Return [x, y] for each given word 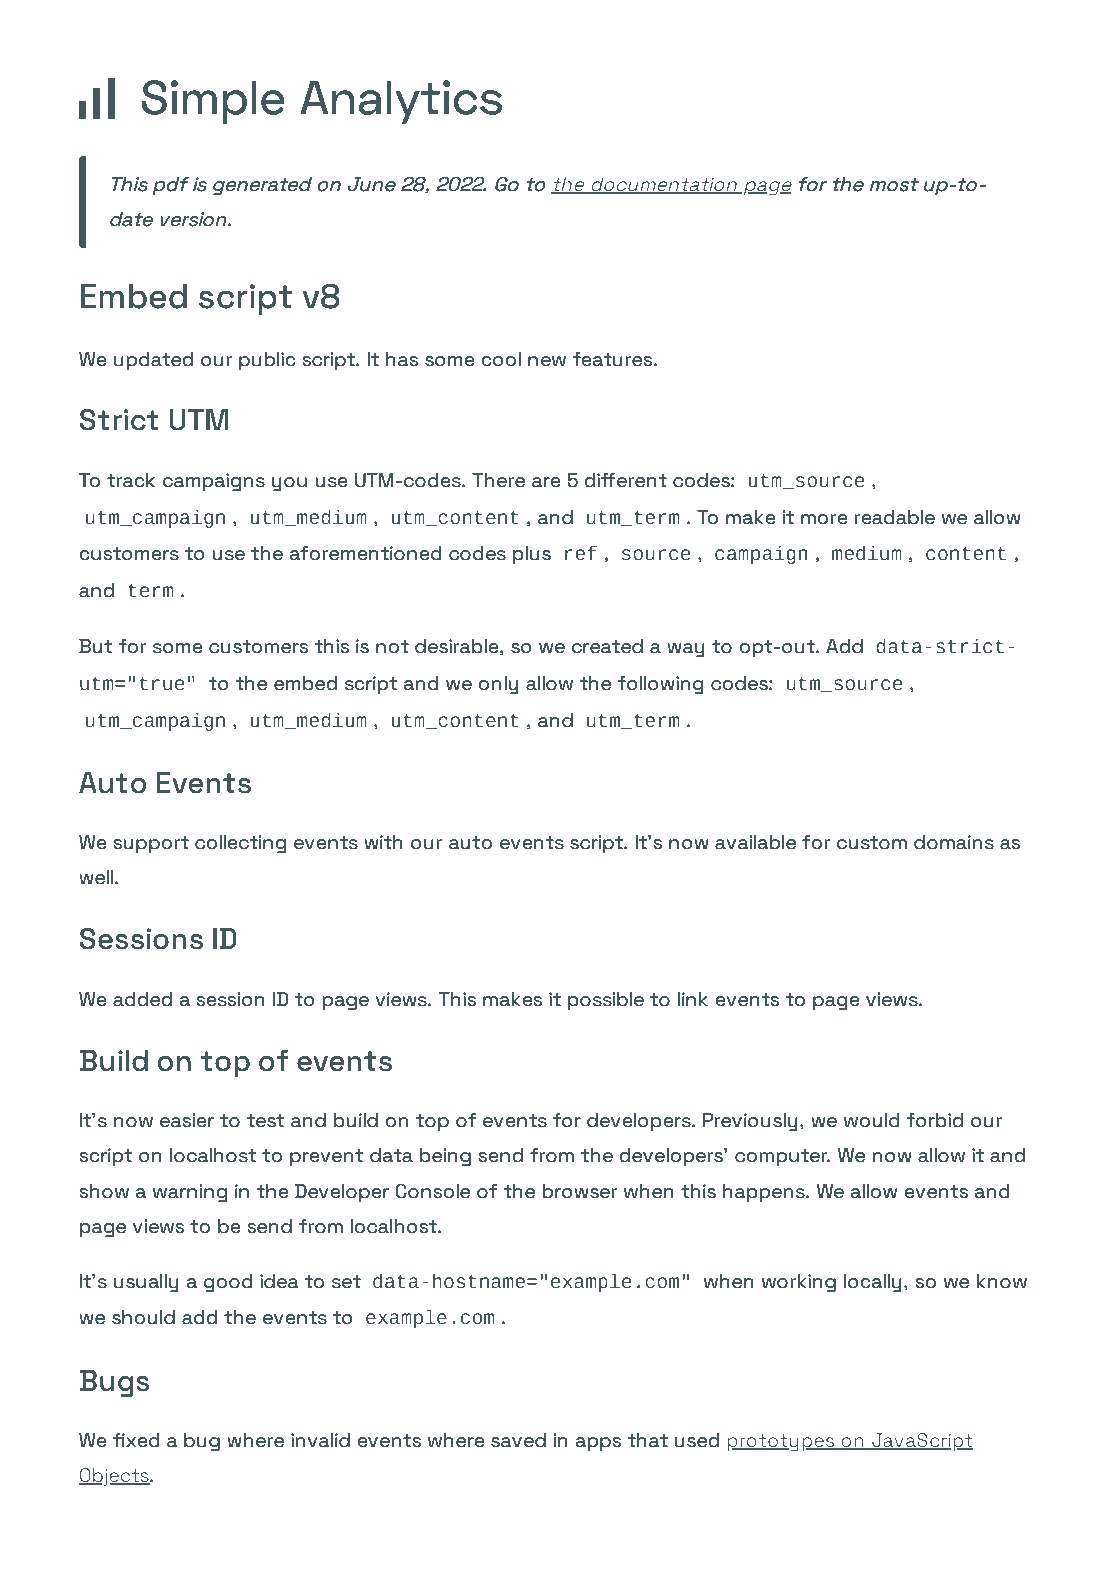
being [445, 1157]
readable [895, 517]
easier [187, 1120]
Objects [115, 1477]
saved [518, 1440]
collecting [240, 844]
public [267, 361]
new [547, 361]
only [498, 685]
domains [954, 842]
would [872, 1120]
